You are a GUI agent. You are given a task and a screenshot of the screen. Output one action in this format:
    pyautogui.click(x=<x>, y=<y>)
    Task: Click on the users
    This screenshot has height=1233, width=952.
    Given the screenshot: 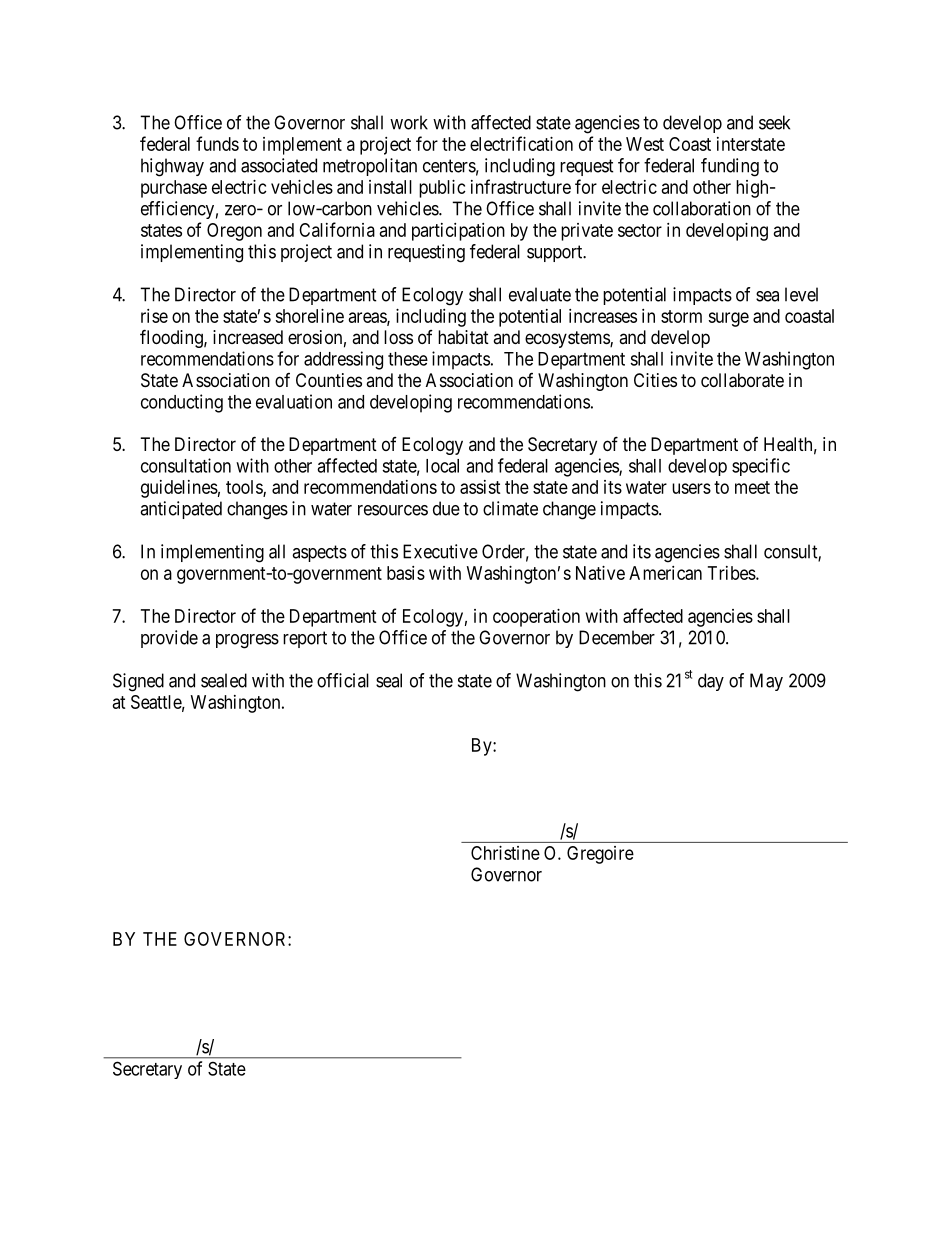 What is the action you would take?
    pyautogui.click(x=691, y=488)
